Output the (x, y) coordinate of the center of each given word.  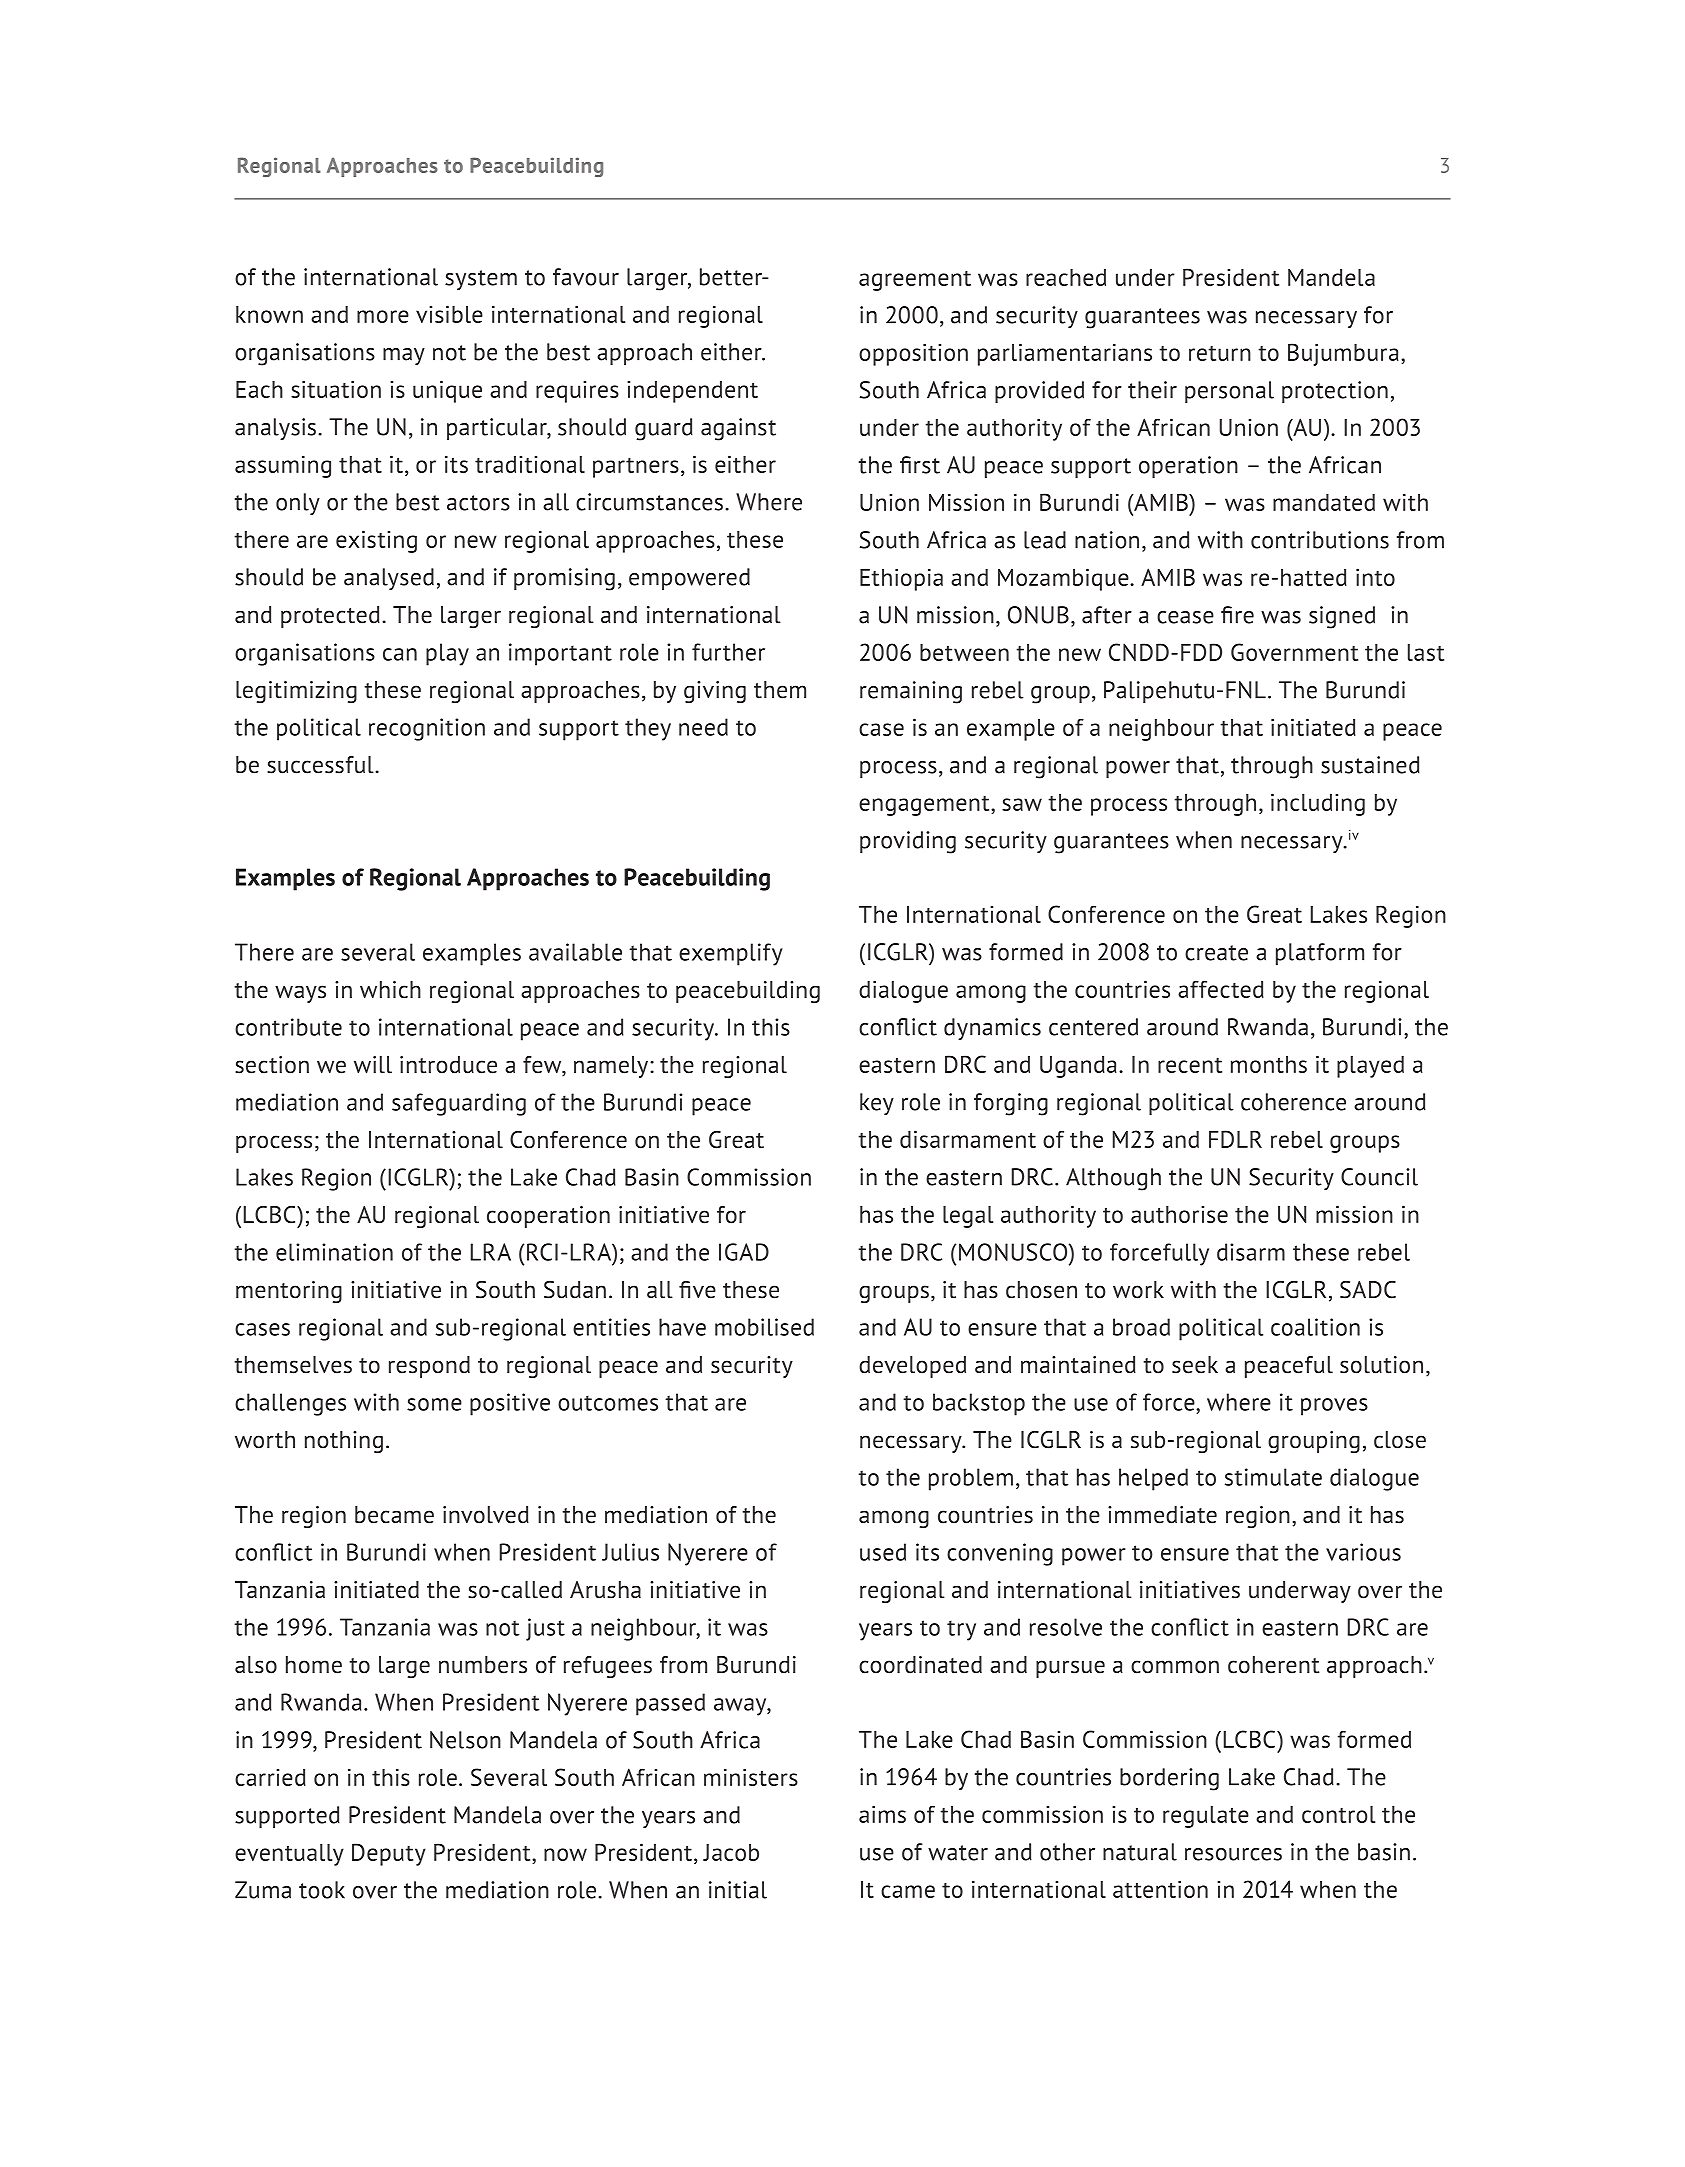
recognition (427, 729)
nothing (344, 1442)
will (373, 1065)
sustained (1370, 765)
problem (971, 1479)
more (383, 316)
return (1220, 353)
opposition (913, 354)
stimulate (1273, 1477)
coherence (1293, 1102)
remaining (911, 692)
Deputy (389, 1854)
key (877, 1104)
